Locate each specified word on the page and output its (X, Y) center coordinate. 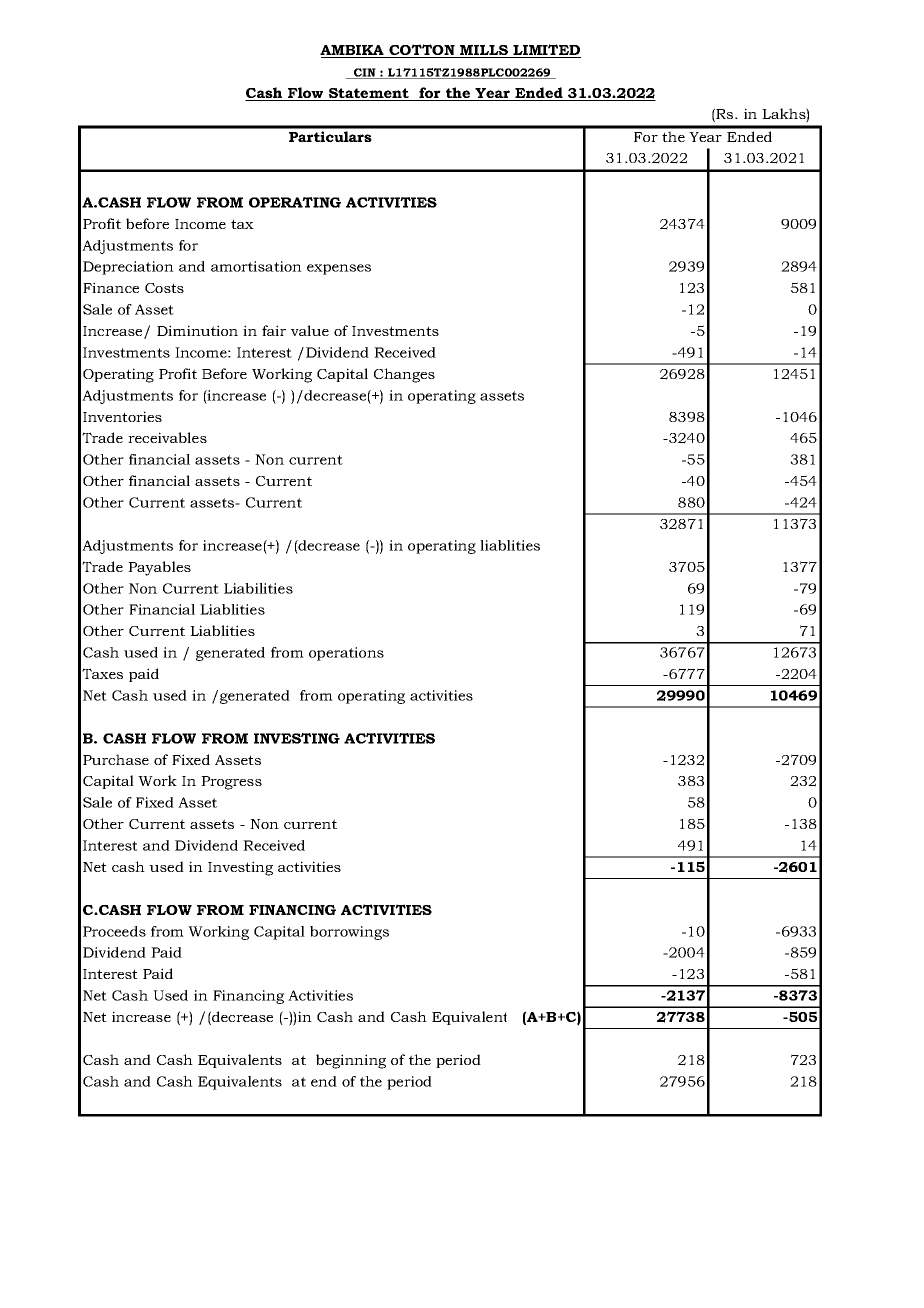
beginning (351, 1061)
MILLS (484, 51)
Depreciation (128, 268)
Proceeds (114, 931)
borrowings (349, 933)
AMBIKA (353, 51)
